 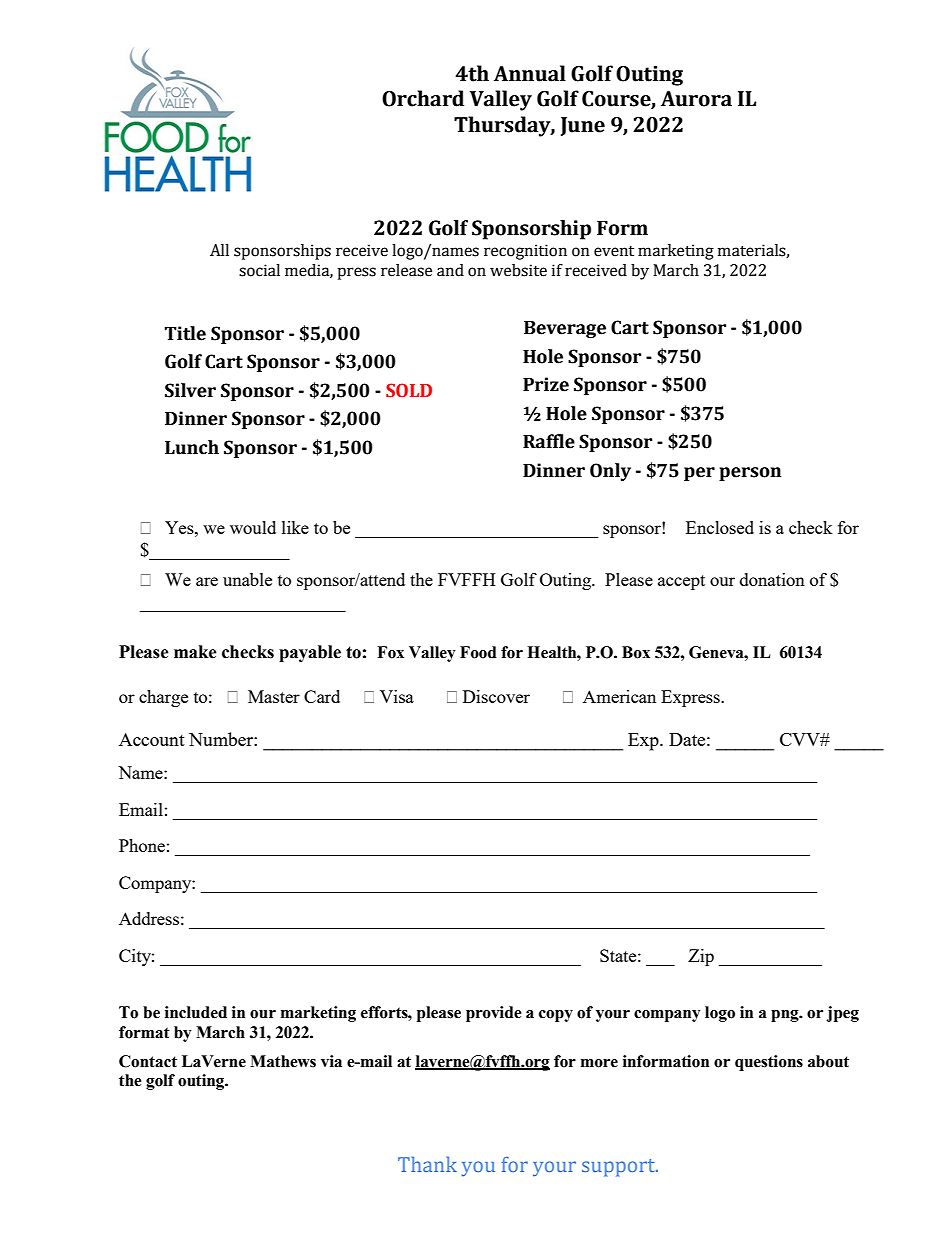 What do you see at coordinates (185, 333) in the document?
I see `Title` at bounding box center [185, 333].
